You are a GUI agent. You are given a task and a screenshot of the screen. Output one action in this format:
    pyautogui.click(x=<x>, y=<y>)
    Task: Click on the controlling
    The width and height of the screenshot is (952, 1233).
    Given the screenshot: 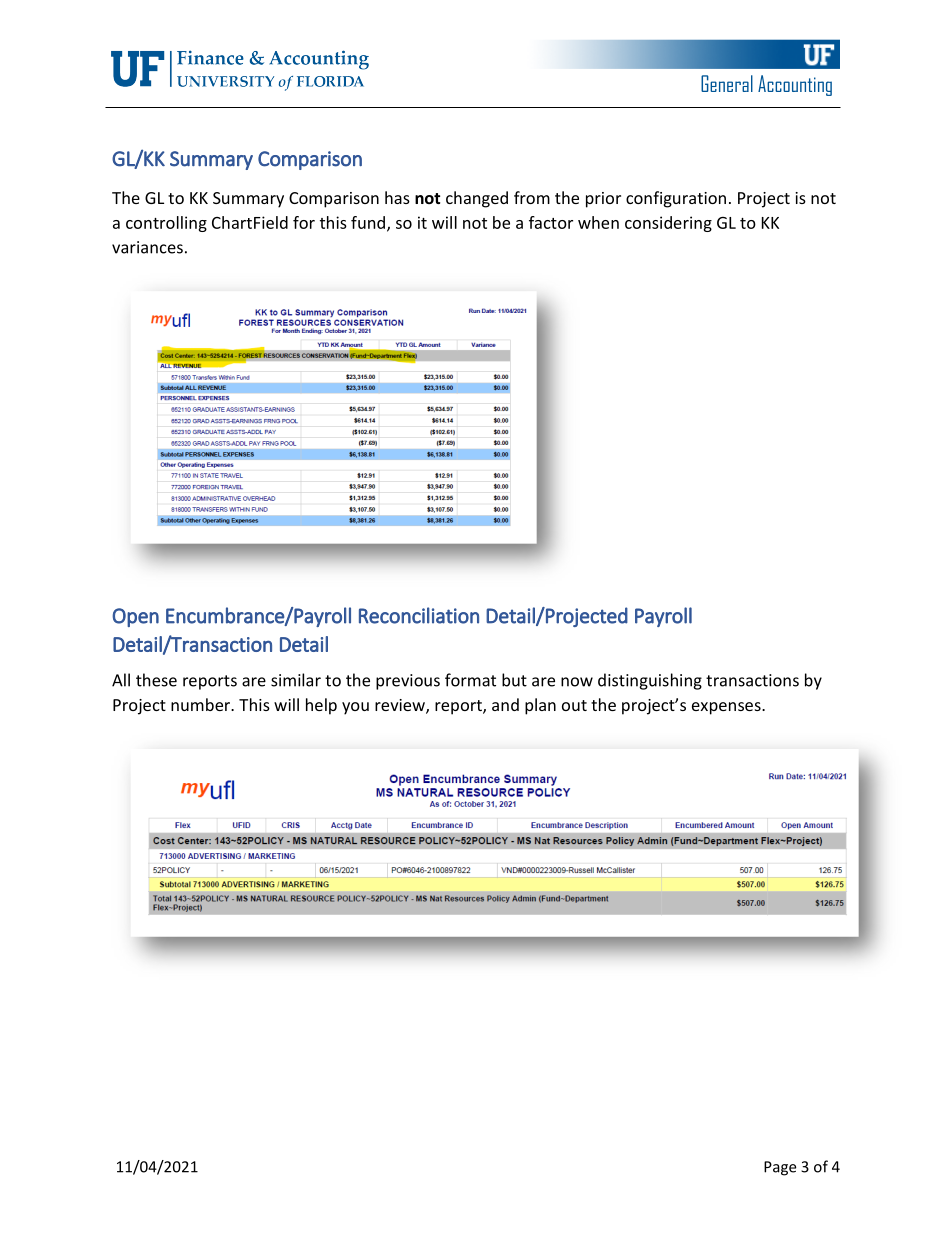 What is the action you would take?
    pyautogui.click(x=166, y=224)
